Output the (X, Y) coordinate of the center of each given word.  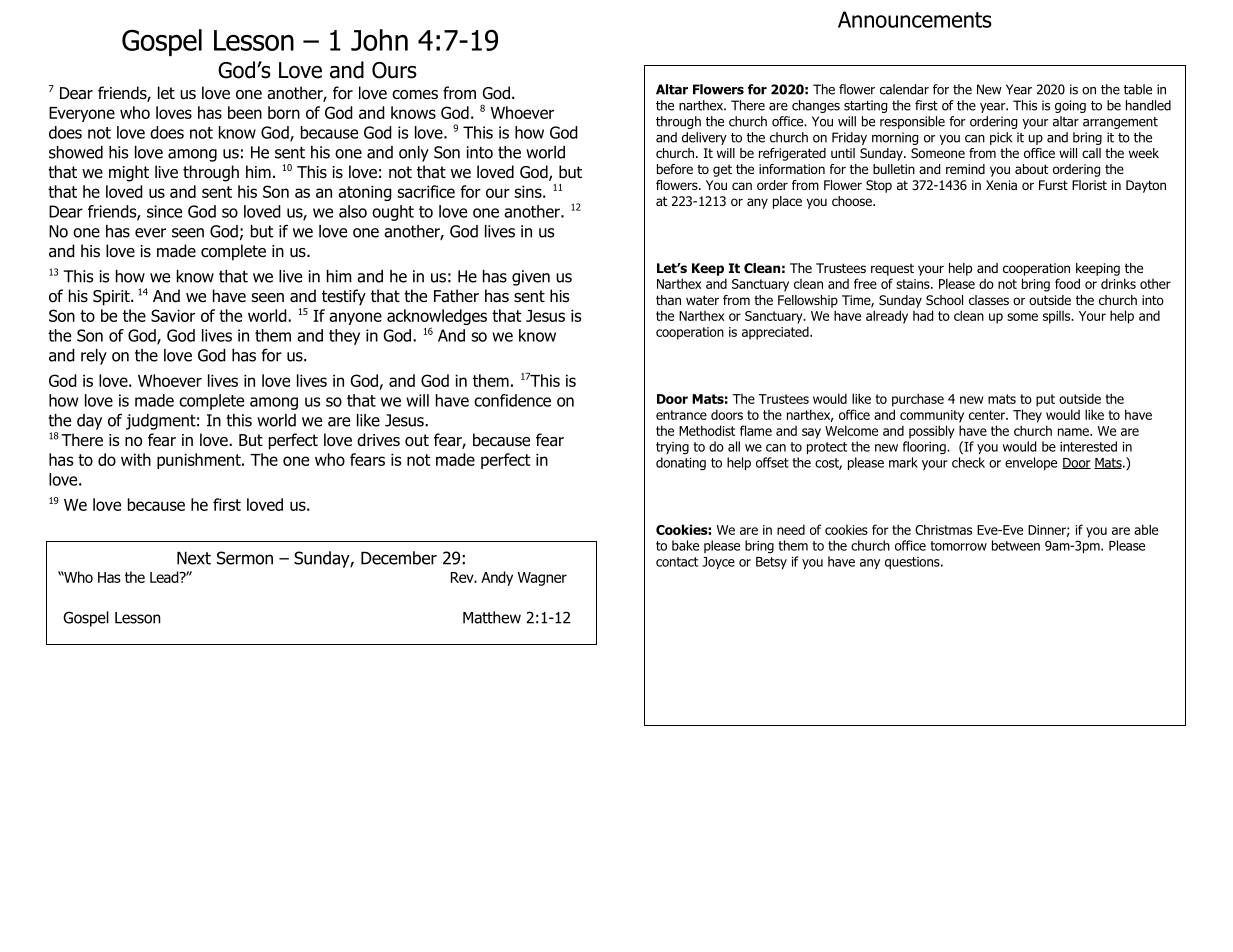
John (379, 40)
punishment (200, 461)
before (675, 169)
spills (1058, 317)
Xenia (1001, 185)
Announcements (915, 19)
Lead (165, 577)
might (129, 173)
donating (681, 464)
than (668, 300)
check (968, 462)
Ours (394, 70)
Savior (173, 315)
